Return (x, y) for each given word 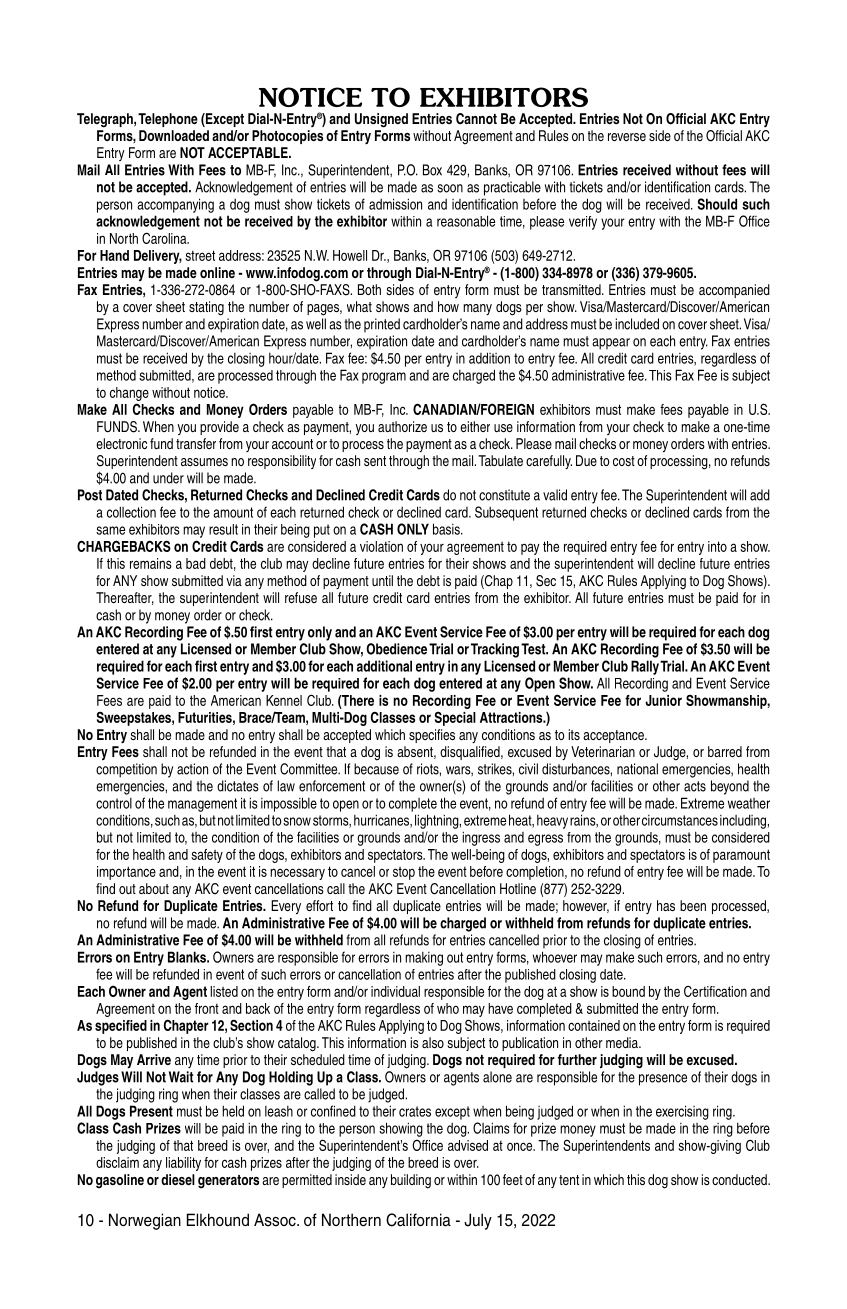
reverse (627, 137)
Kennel (284, 700)
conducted (740, 1179)
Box (432, 170)
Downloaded (174, 135)
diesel (178, 1179)
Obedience (397, 649)
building (411, 1181)
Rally (645, 667)
